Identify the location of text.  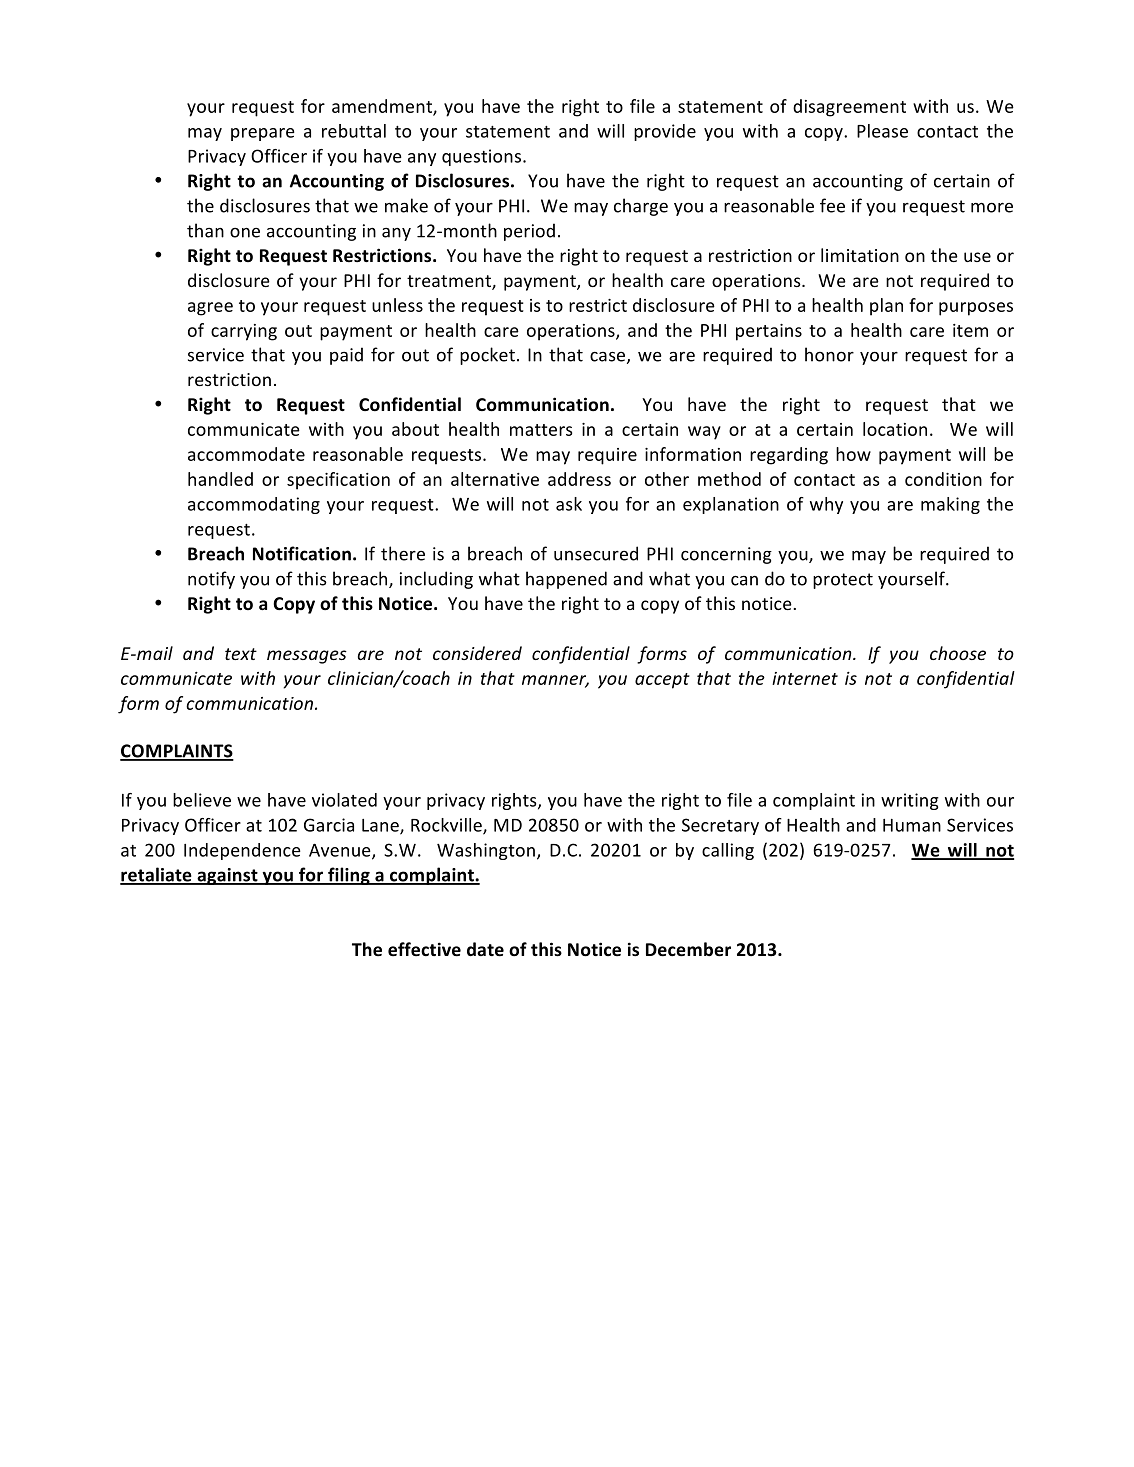
(241, 654).
